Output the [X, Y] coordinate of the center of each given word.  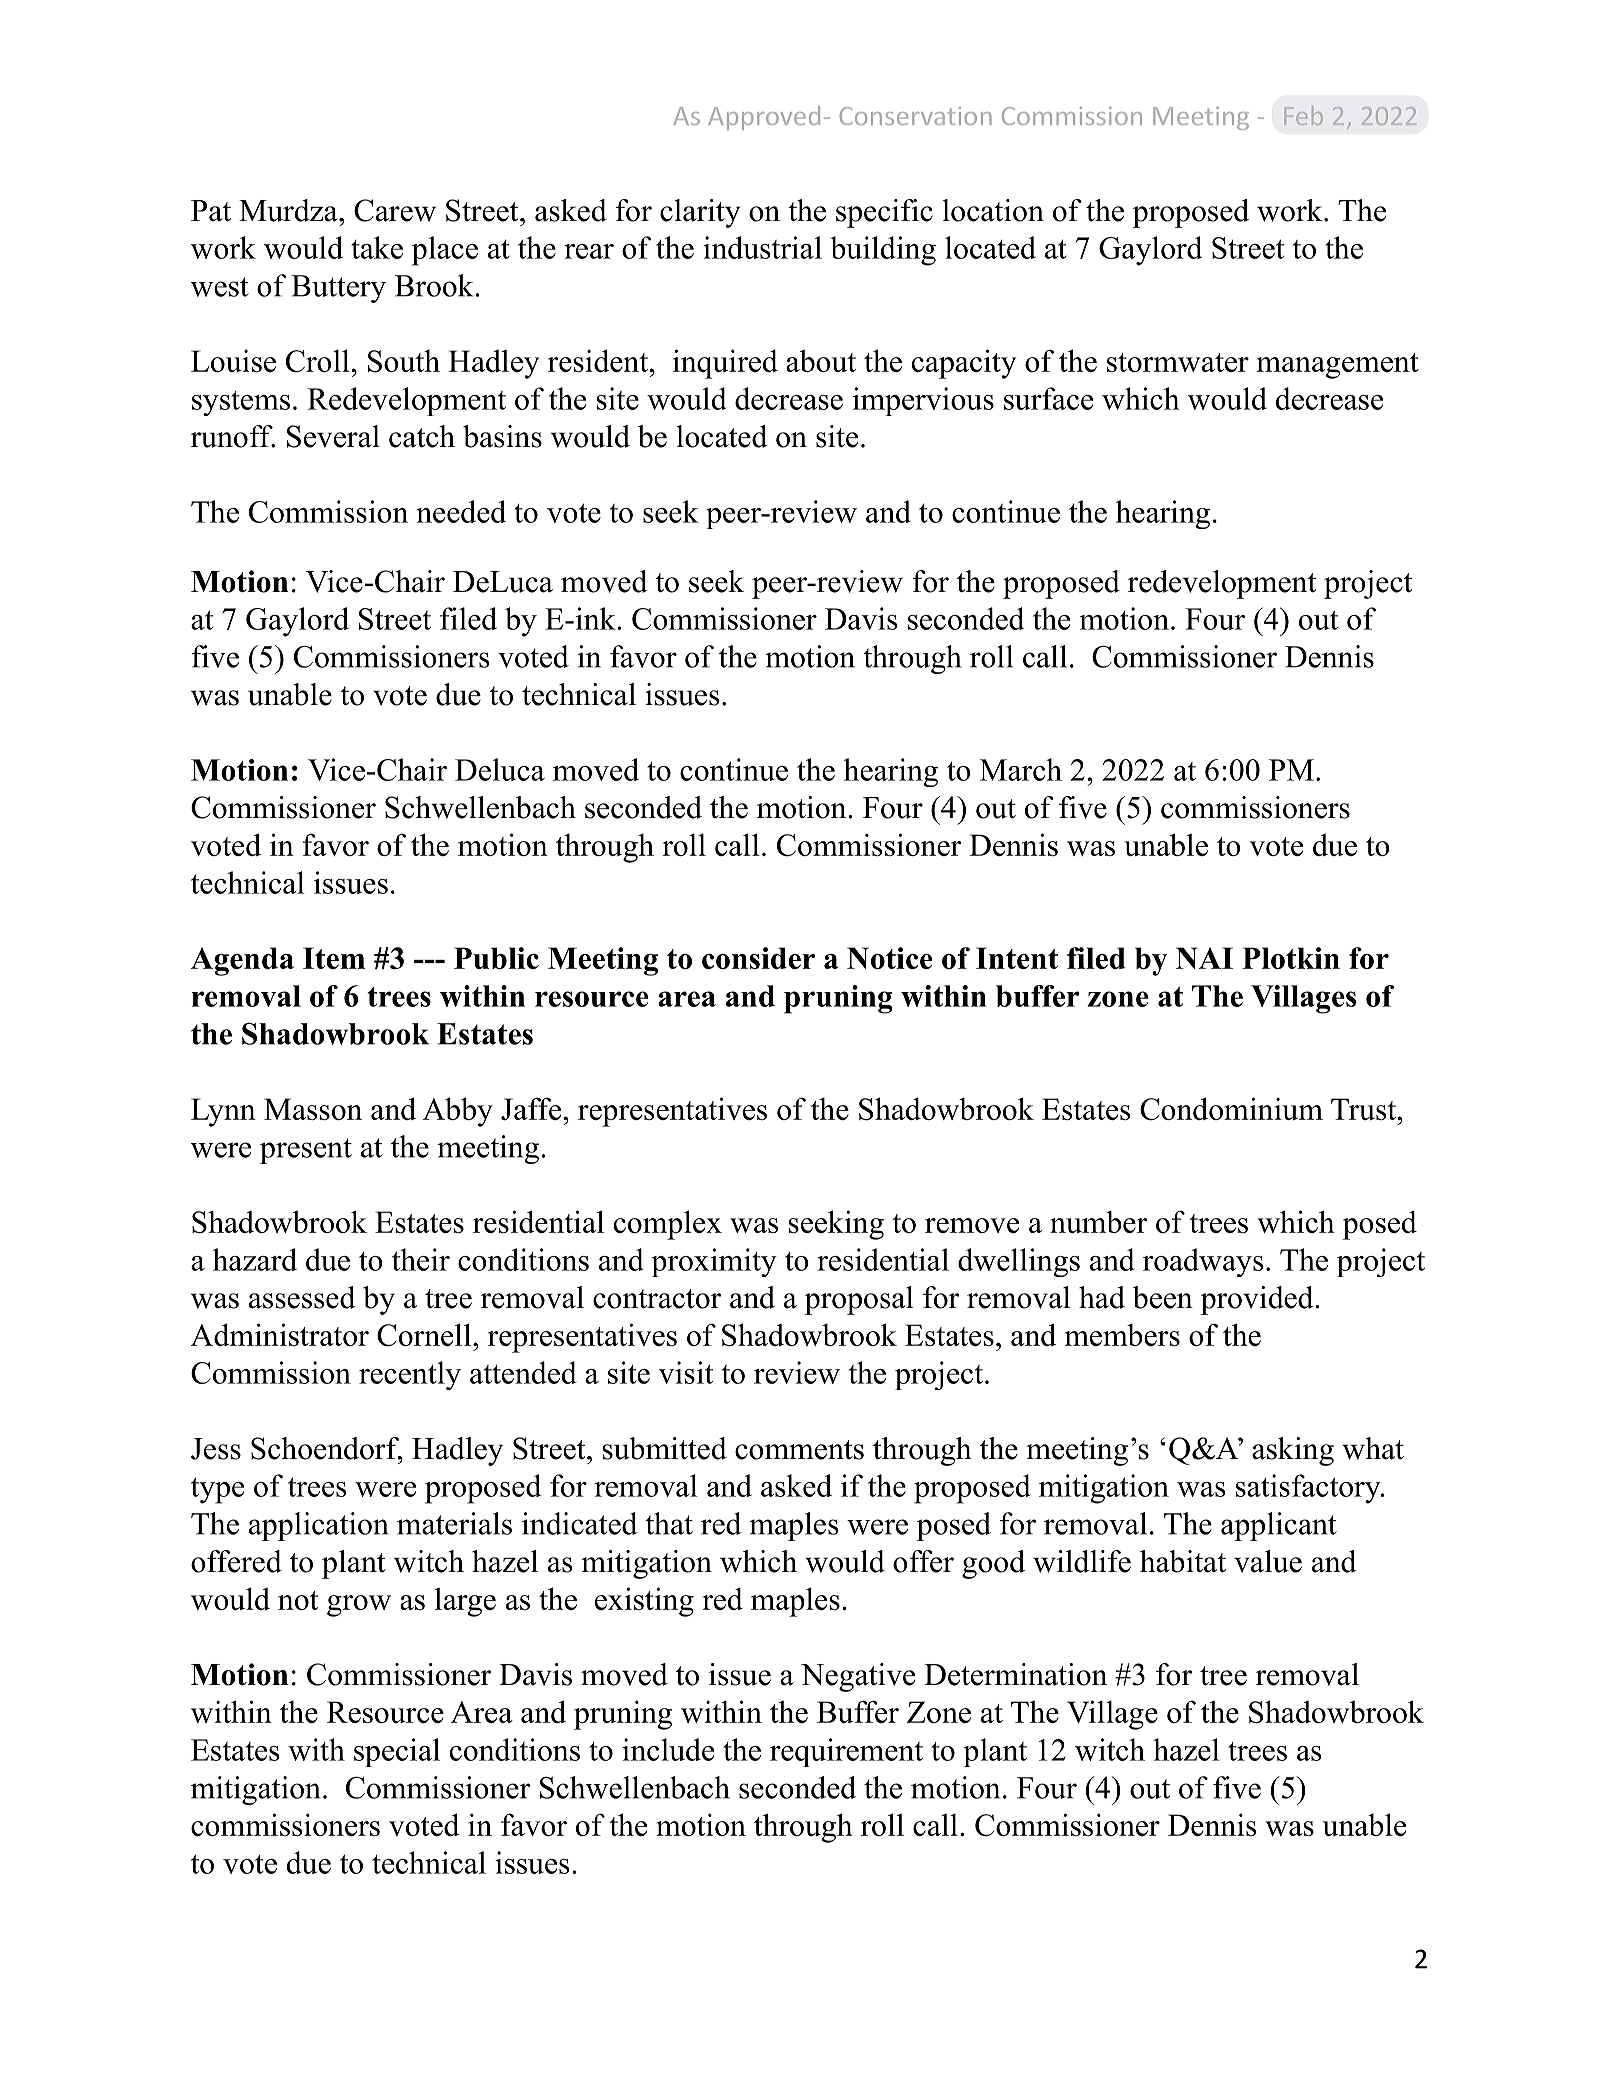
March [1021, 769]
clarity [700, 213]
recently [410, 1375]
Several [333, 436]
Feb [1304, 115]
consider [758, 958]
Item [334, 958]
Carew [395, 210]
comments [799, 1450]
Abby [458, 1112]
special [397, 1752]
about [821, 361]
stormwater [1178, 362]
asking [1293, 1451]
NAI [1204, 958]
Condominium [1231, 1109]
